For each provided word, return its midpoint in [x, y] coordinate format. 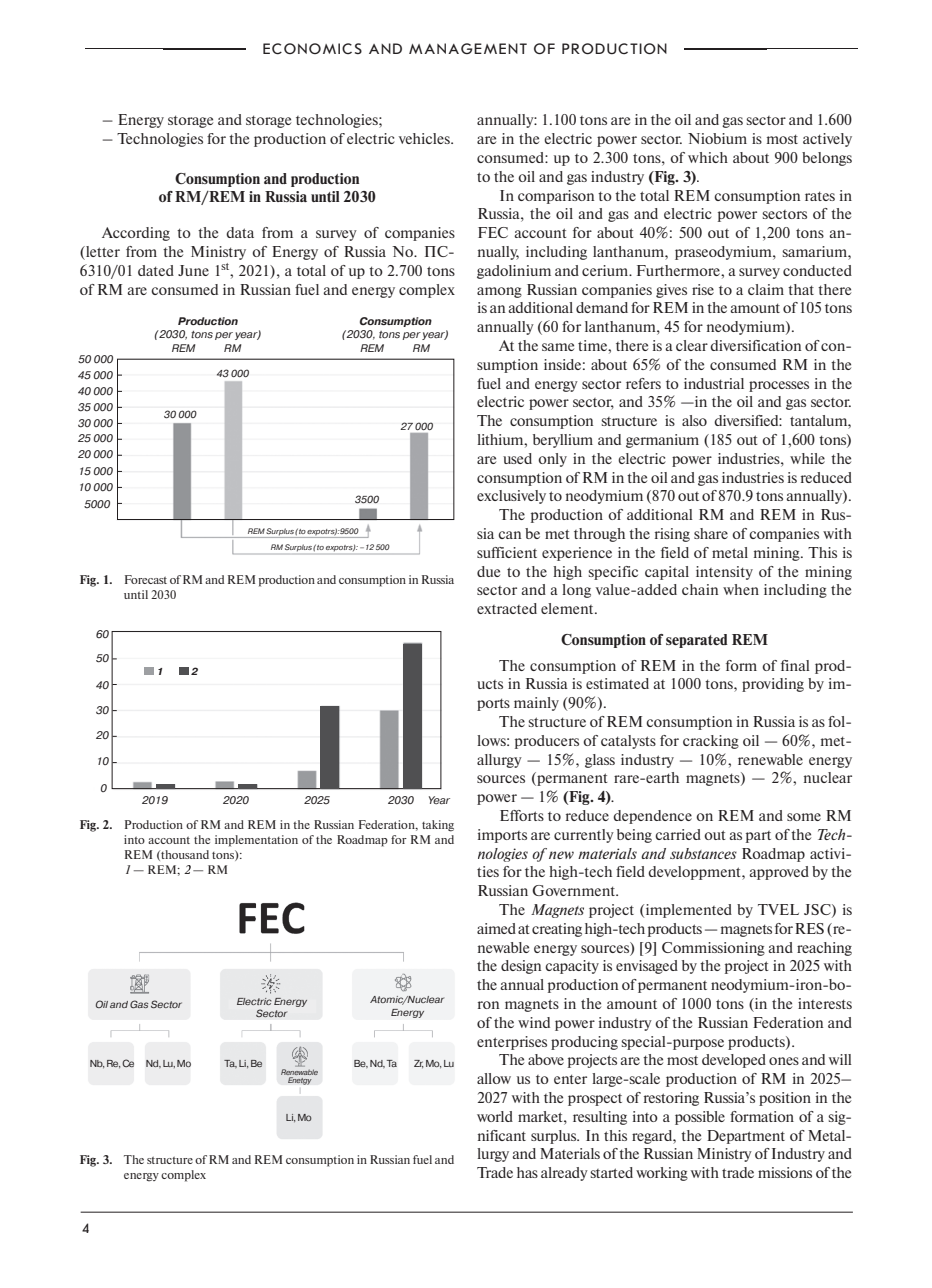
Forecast [146, 579]
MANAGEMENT [468, 48]
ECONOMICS [312, 48]
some [804, 817]
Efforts [522, 815]
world [495, 1116]
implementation [256, 841]
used [517, 458]
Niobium [717, 138]
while [807, 458]
